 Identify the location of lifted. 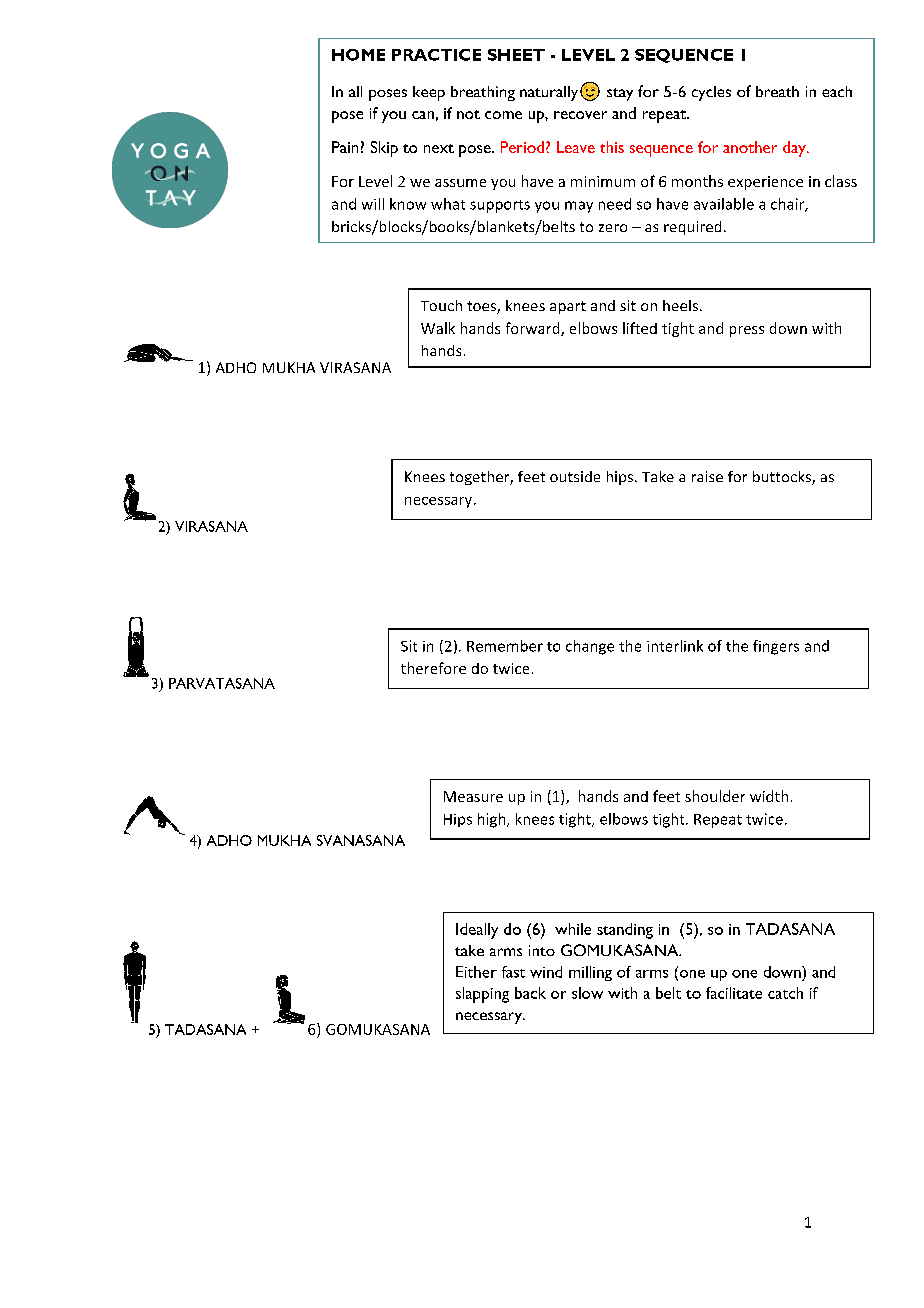
(640, 328).
